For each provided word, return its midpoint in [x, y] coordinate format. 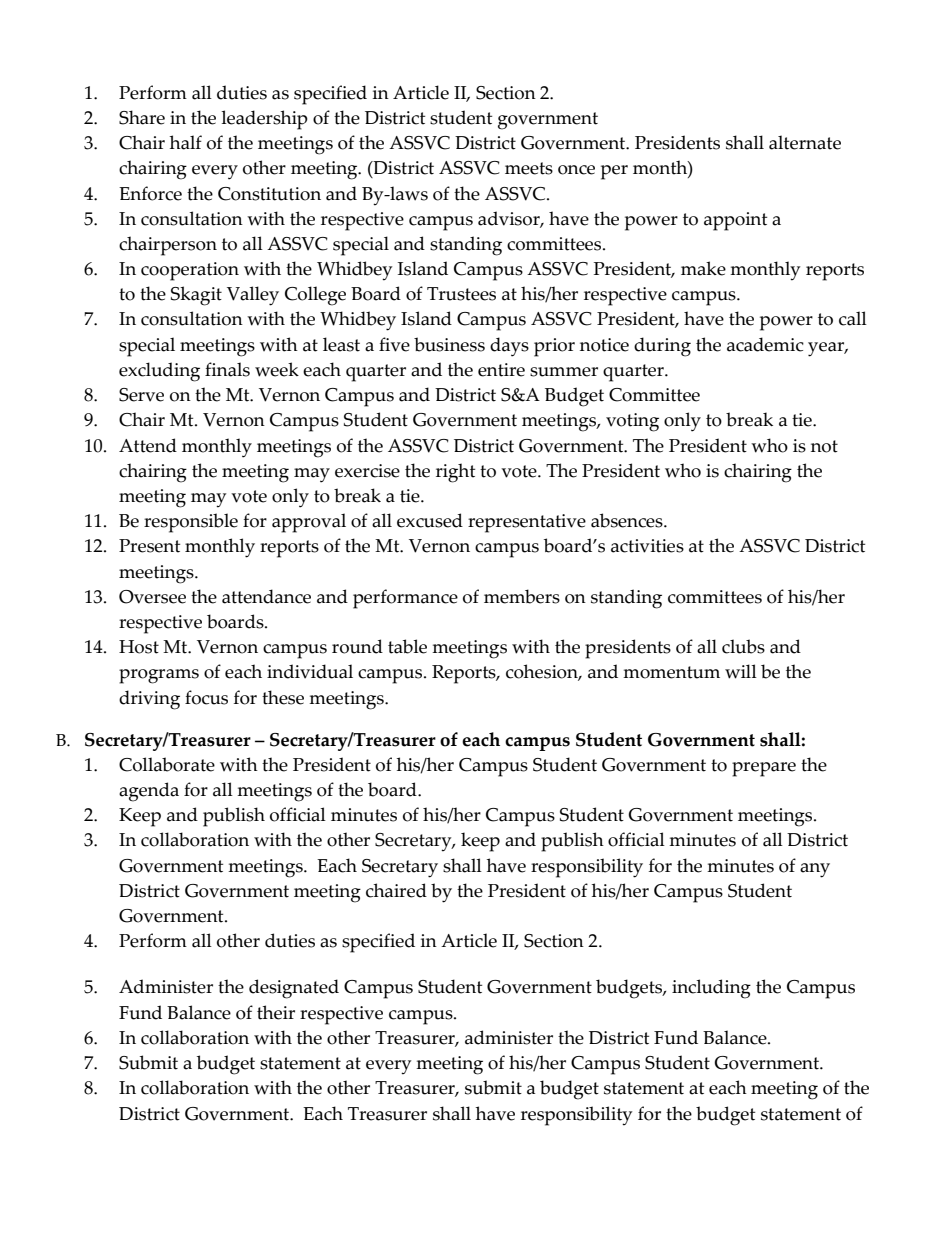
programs [159, 676]
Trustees [461, 294]
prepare [764, 769]
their [276, 1012]
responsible [191, 523]
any [815, 870]
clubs [743, 646]
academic [765, 344]
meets [529, 168]
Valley [253, 296]
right [455, 473]
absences [628, 520]
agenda [149, 792]
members [522, 596]
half [186, 142]
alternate [805, 142]
